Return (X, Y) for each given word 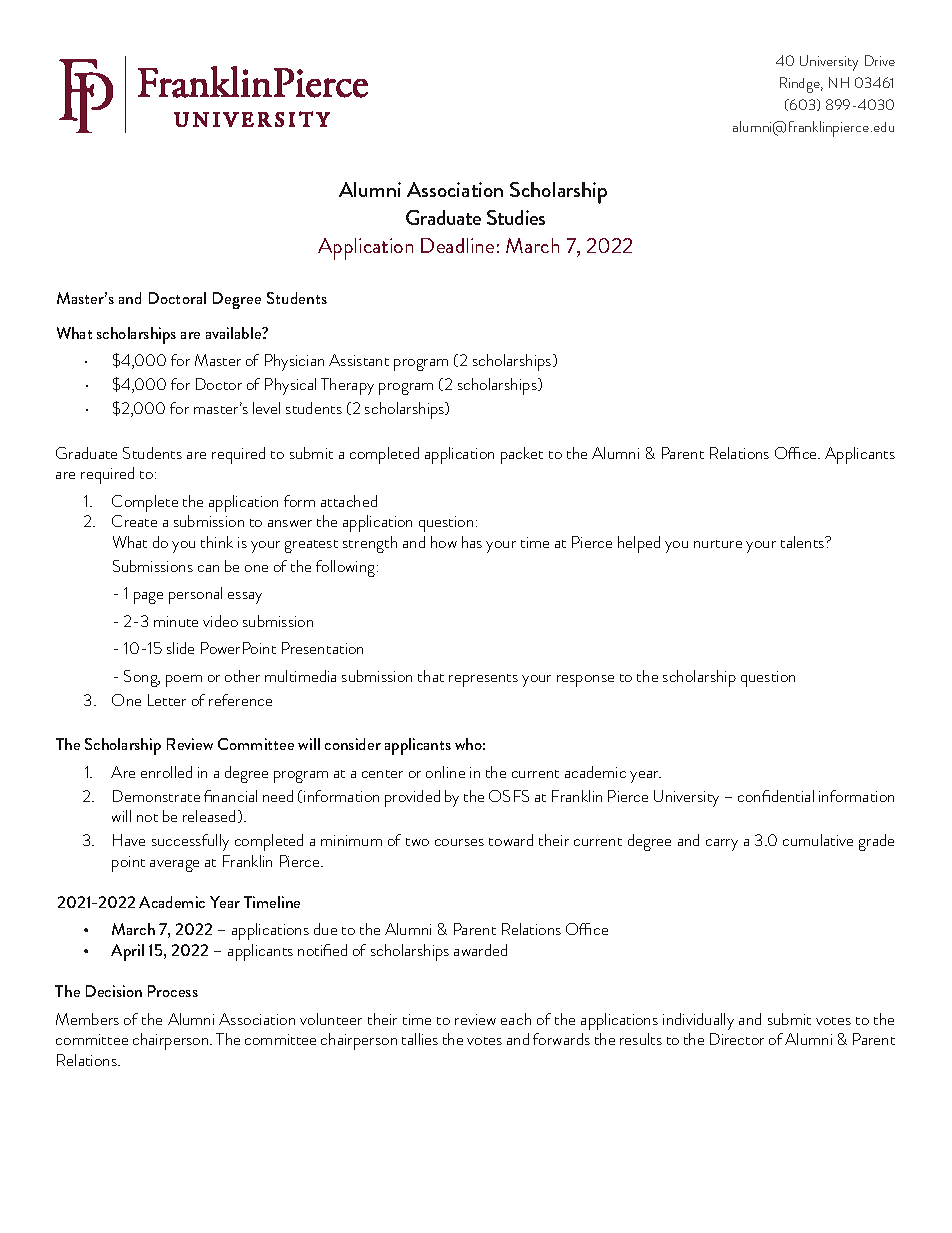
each (516, 1019)
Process (173, 991)
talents (804, 542)
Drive (880, 60)
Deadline (457, 245)
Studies (516, 217)
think (217, 542)
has (472, 542)
